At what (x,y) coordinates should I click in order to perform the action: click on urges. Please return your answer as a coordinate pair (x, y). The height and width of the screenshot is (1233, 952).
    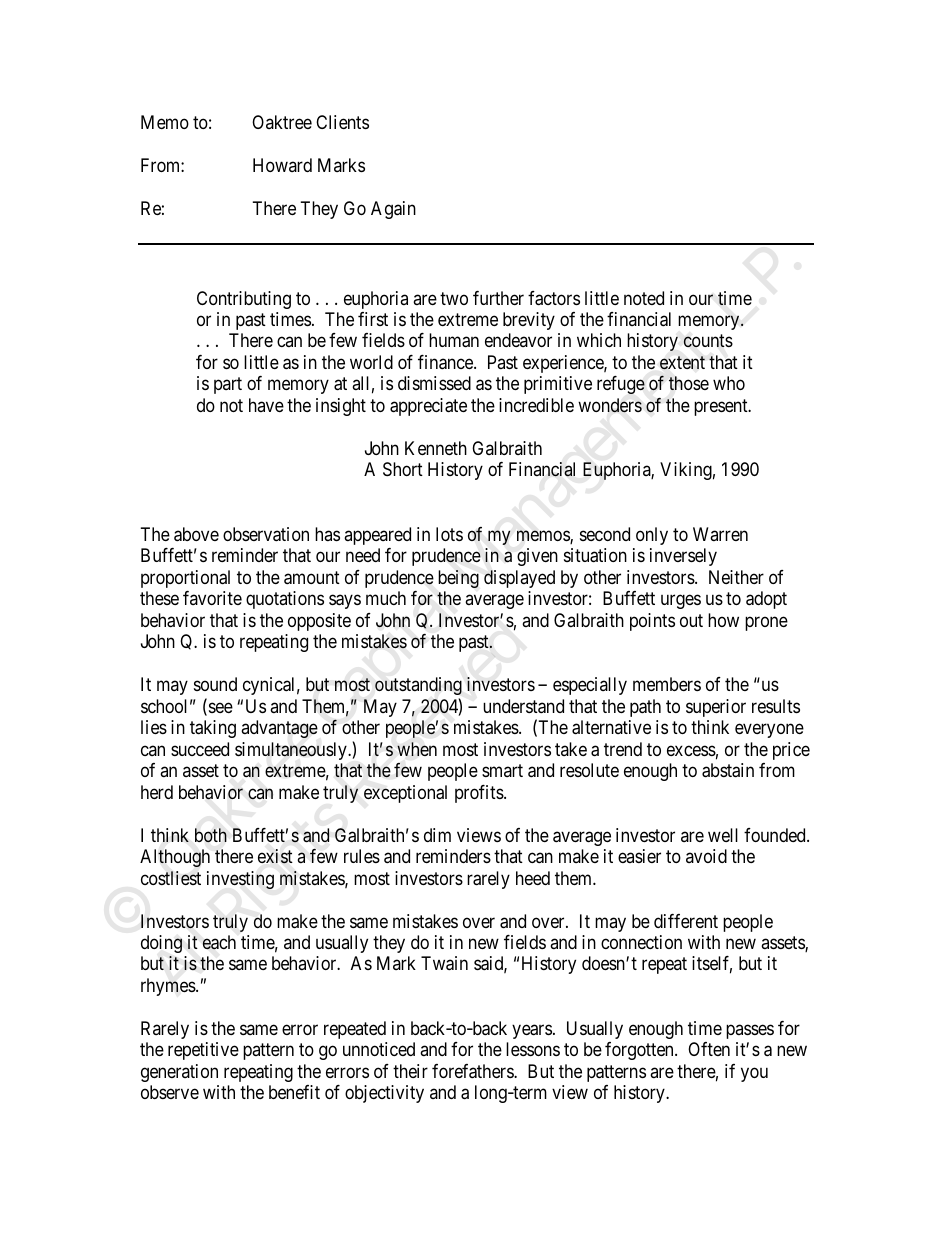
    Looking at the image, I should click on (681, 602).
